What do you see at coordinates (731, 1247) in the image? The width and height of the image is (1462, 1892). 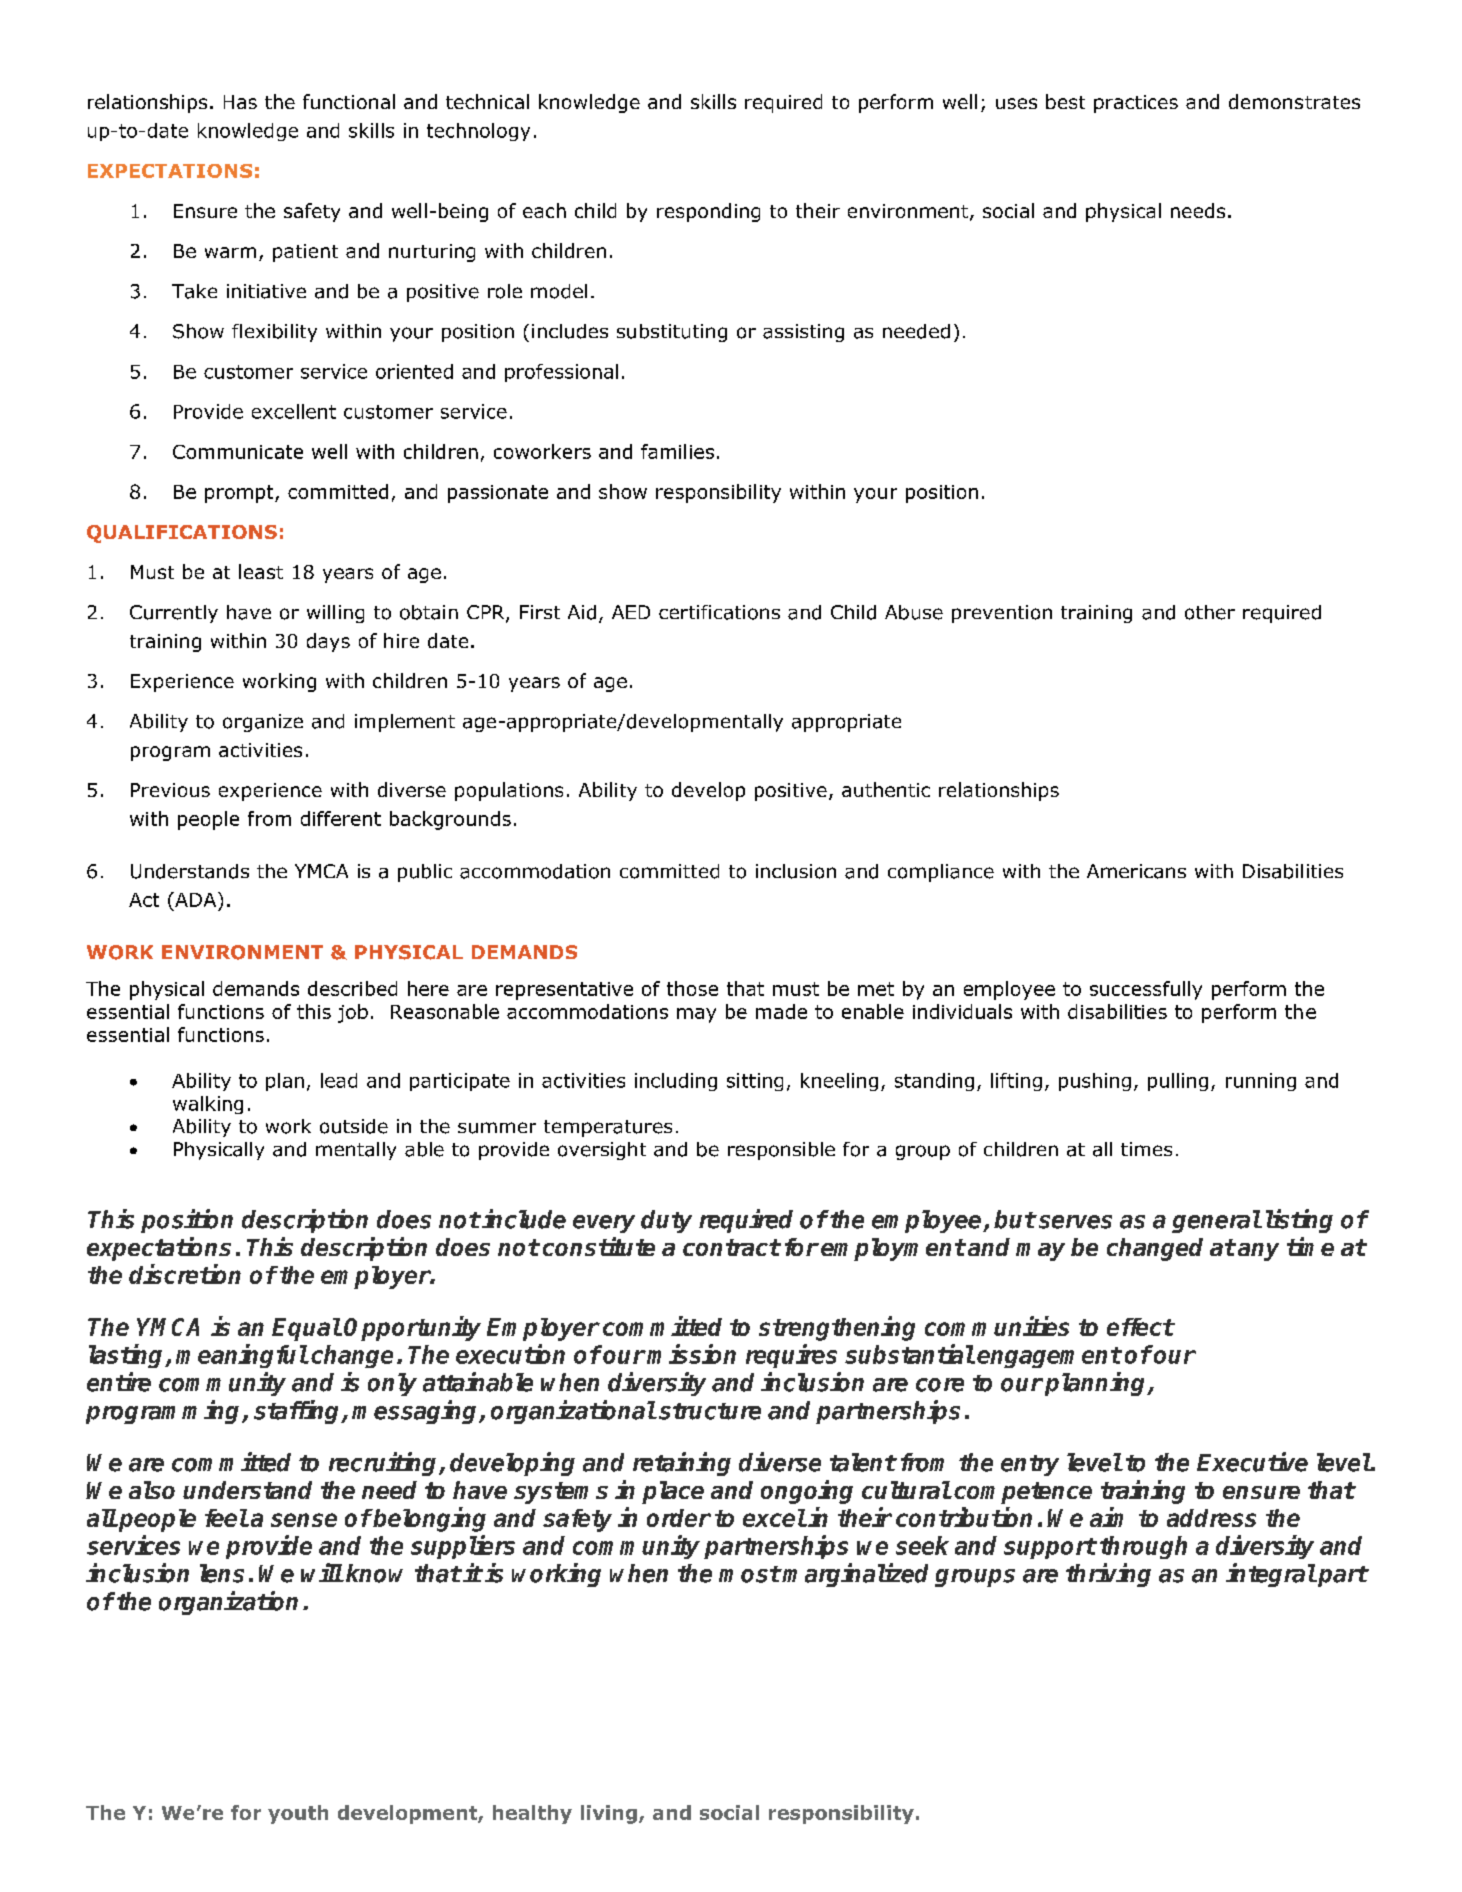 I see `contract` at bounding box center [731, 1247].
